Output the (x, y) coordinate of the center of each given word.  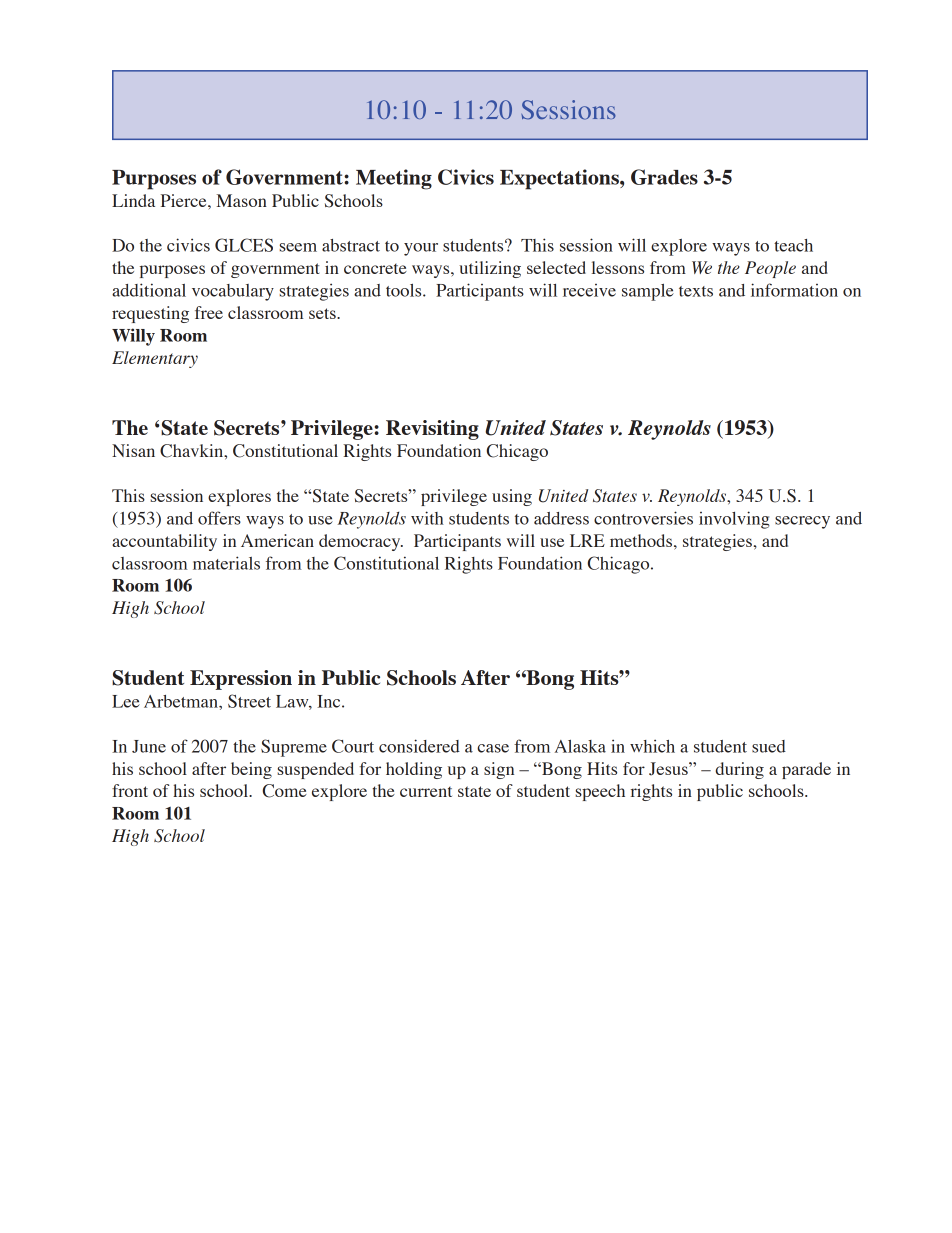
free (209, 312)
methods (641, 540)
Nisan (133, 450)
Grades (664, 177)
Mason (241, 200)
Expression (241, 680)
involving (734, 520)
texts (696, 291)
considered (419, 746)
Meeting (394, 179)
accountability (164, 542)
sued (769, 746)
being (251, 770)
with (427, 518)
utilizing (490, 269)
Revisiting (432, 430)
